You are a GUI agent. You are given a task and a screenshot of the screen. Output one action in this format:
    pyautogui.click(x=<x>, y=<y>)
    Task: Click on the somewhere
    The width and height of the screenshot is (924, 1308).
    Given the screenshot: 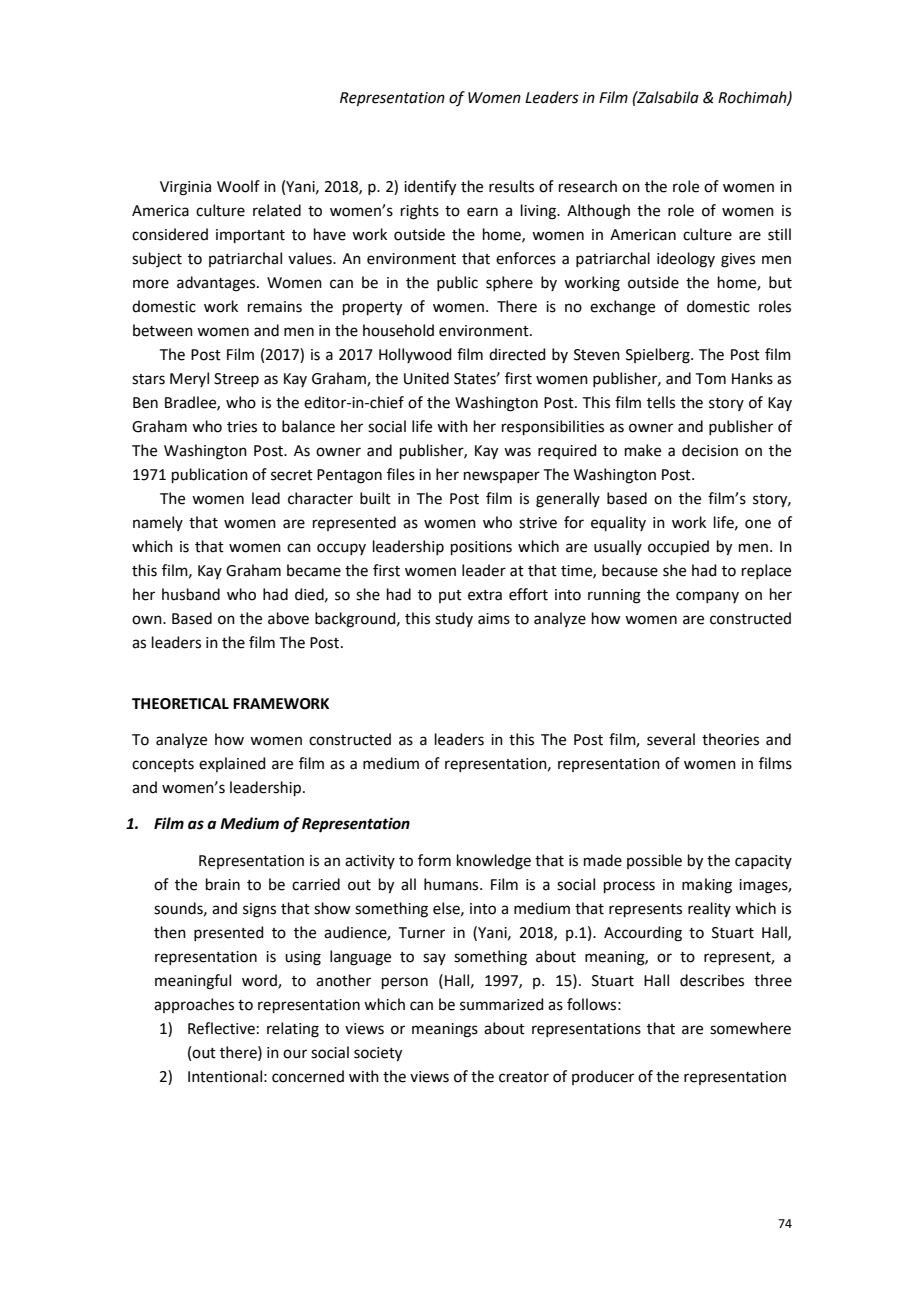 What is the action you would take?
    pyautogui.click(x=750, y=1028)
